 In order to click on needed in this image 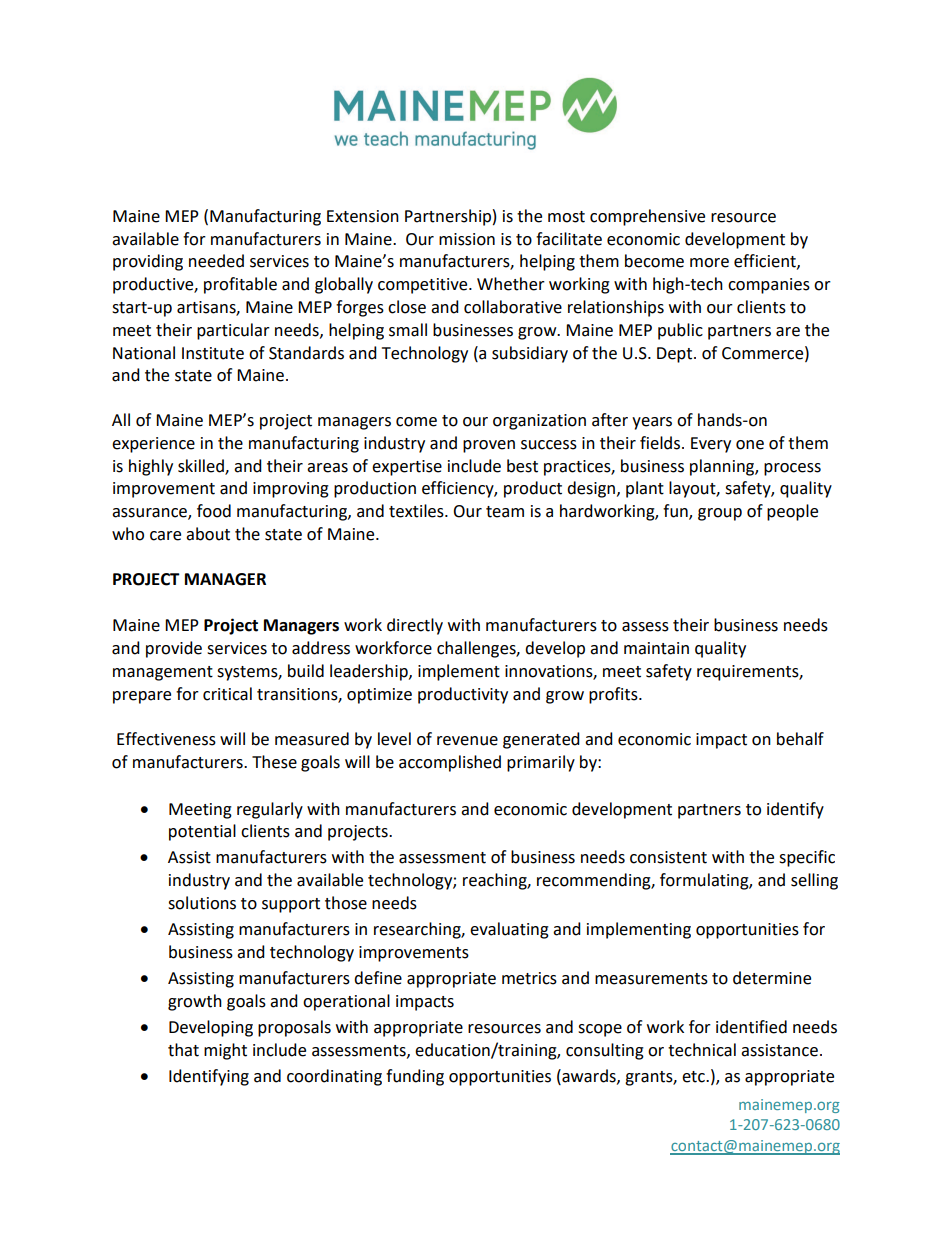, I will do `click(216, 261)`.
